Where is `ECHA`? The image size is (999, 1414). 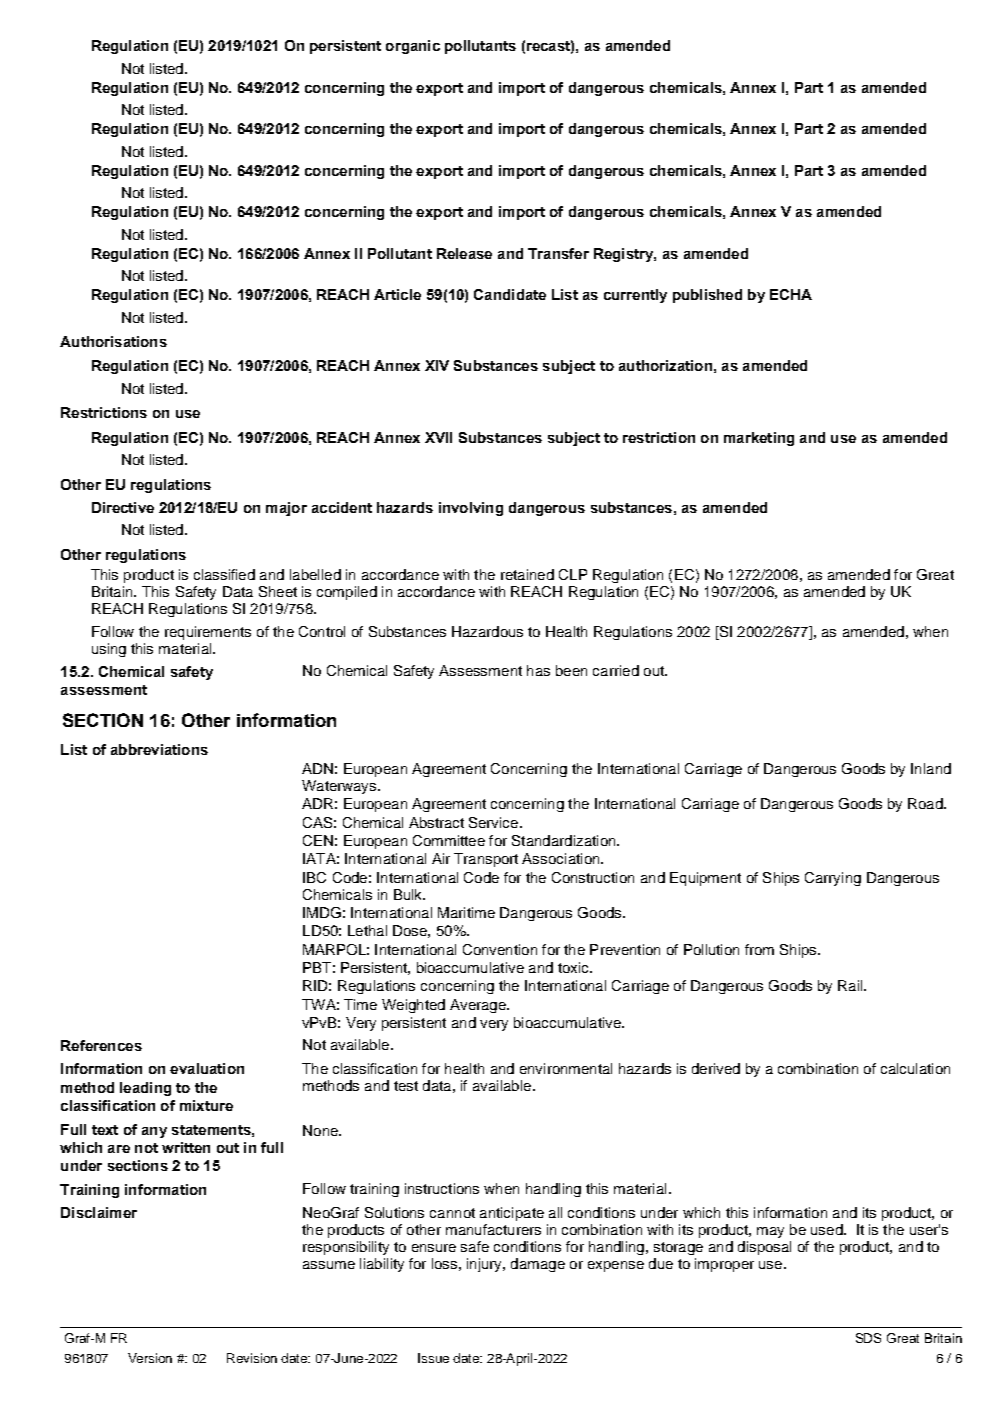
ECHA is located at coordinates (791, 294).
